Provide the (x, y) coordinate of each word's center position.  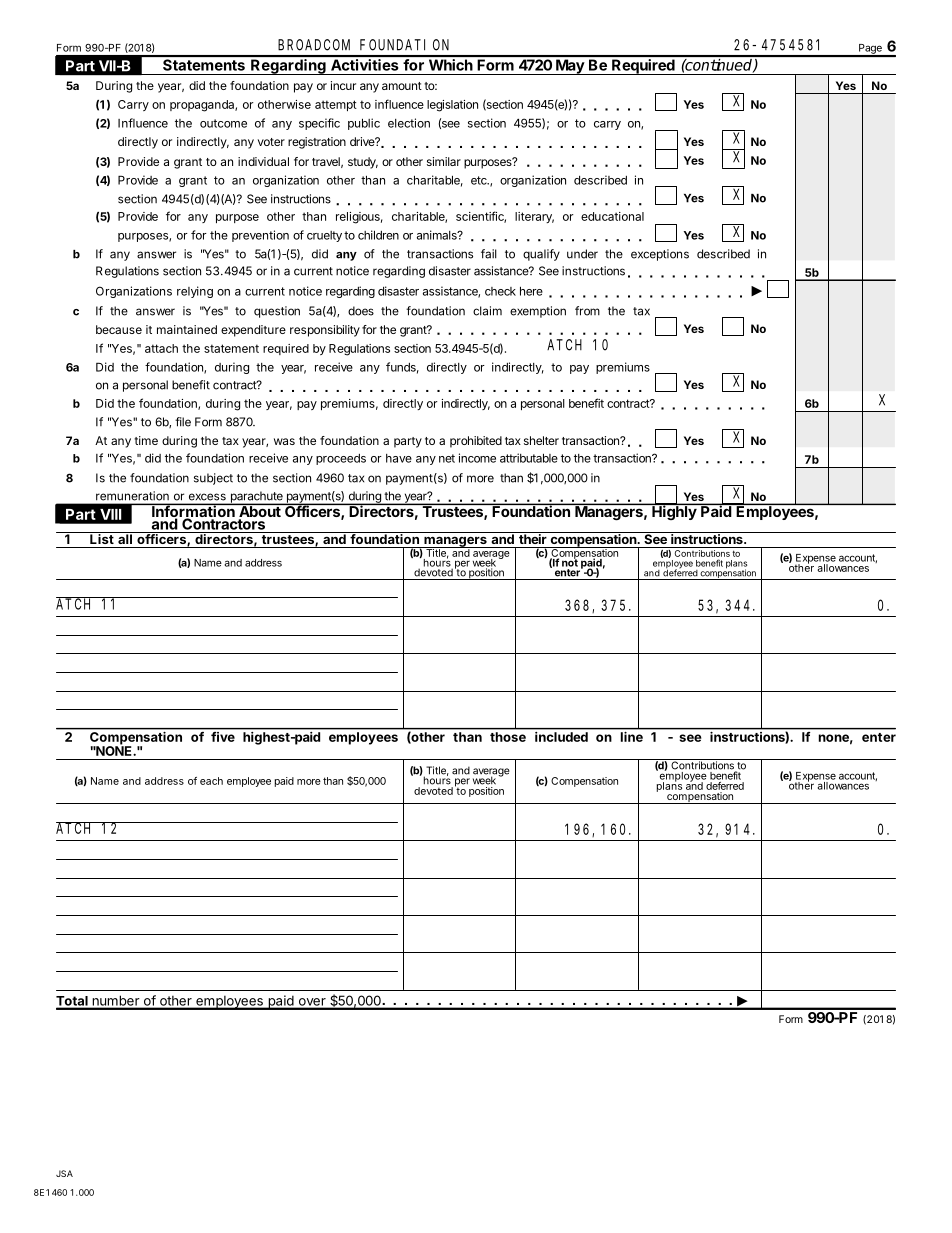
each (211, 781)
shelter (541, 440)
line (632, 737)
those (508, 737)
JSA (64, 1173)
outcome (223, 123)
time (146, 440)
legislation (452, 106)
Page (870, 50)
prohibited (476, 442)
